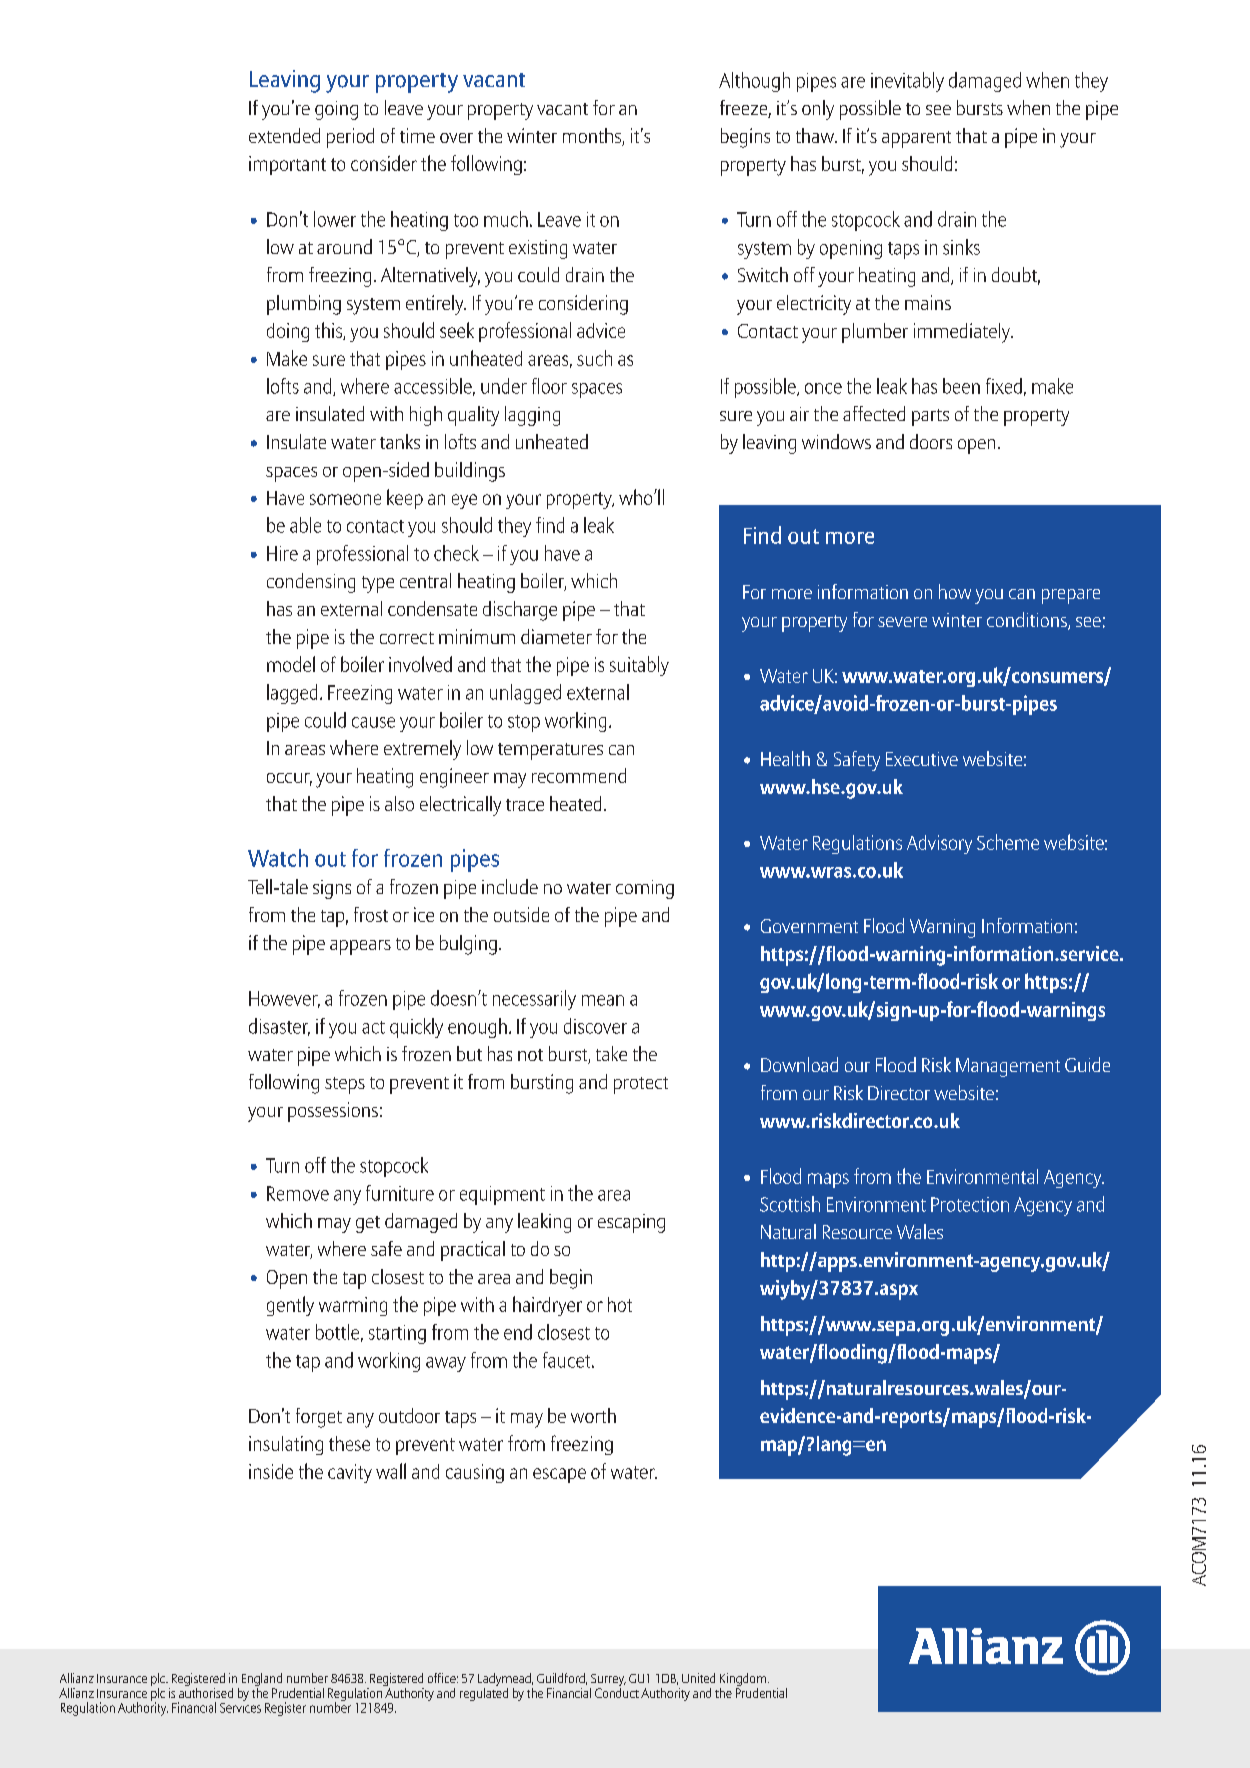 The width and height of the screenshot is (1250, 1768). Describe the element at coordinates (290, 1306) in the screenshot. I see `gently` at that location.
